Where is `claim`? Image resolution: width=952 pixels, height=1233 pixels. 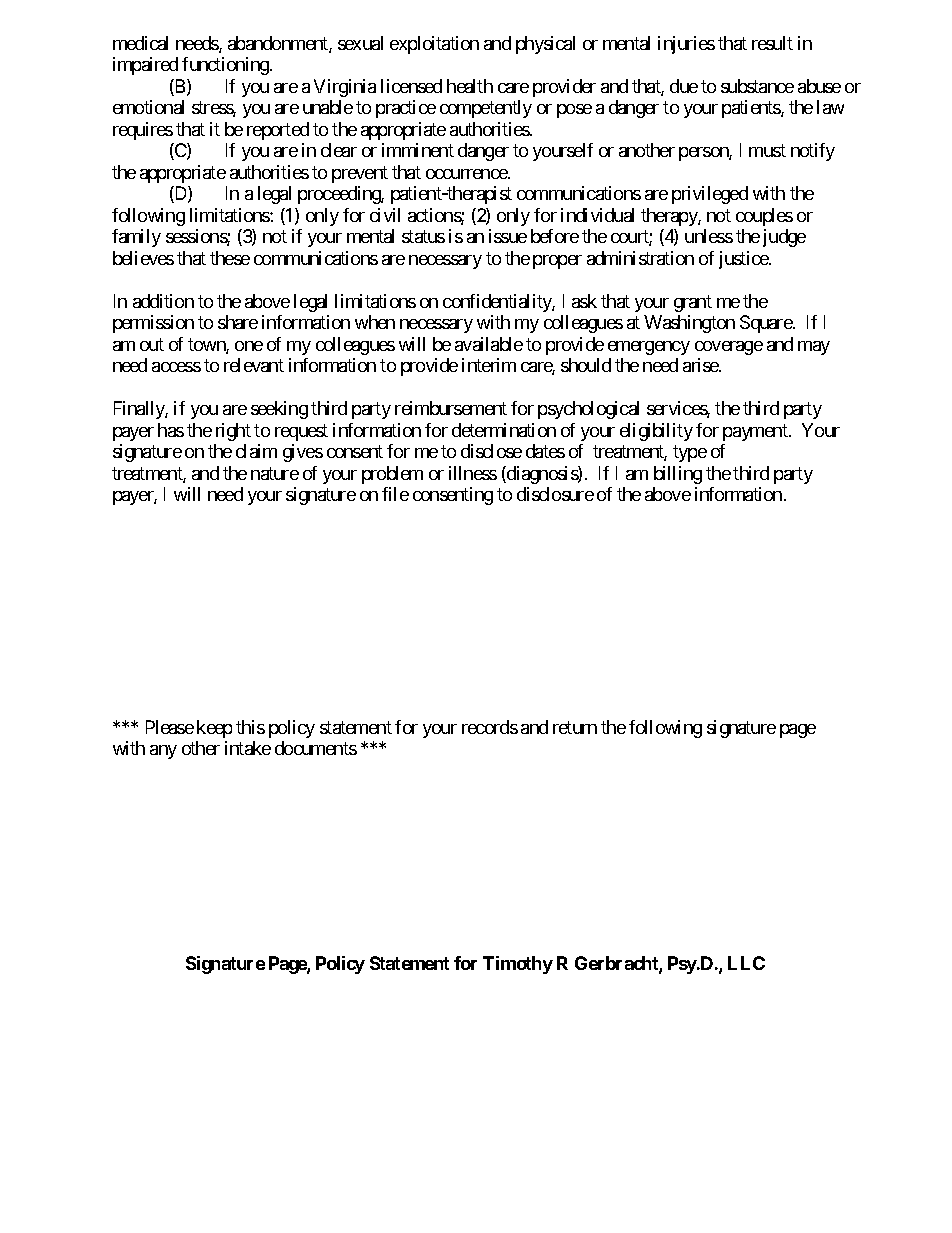 claim is located at coordinates (256, 451).
